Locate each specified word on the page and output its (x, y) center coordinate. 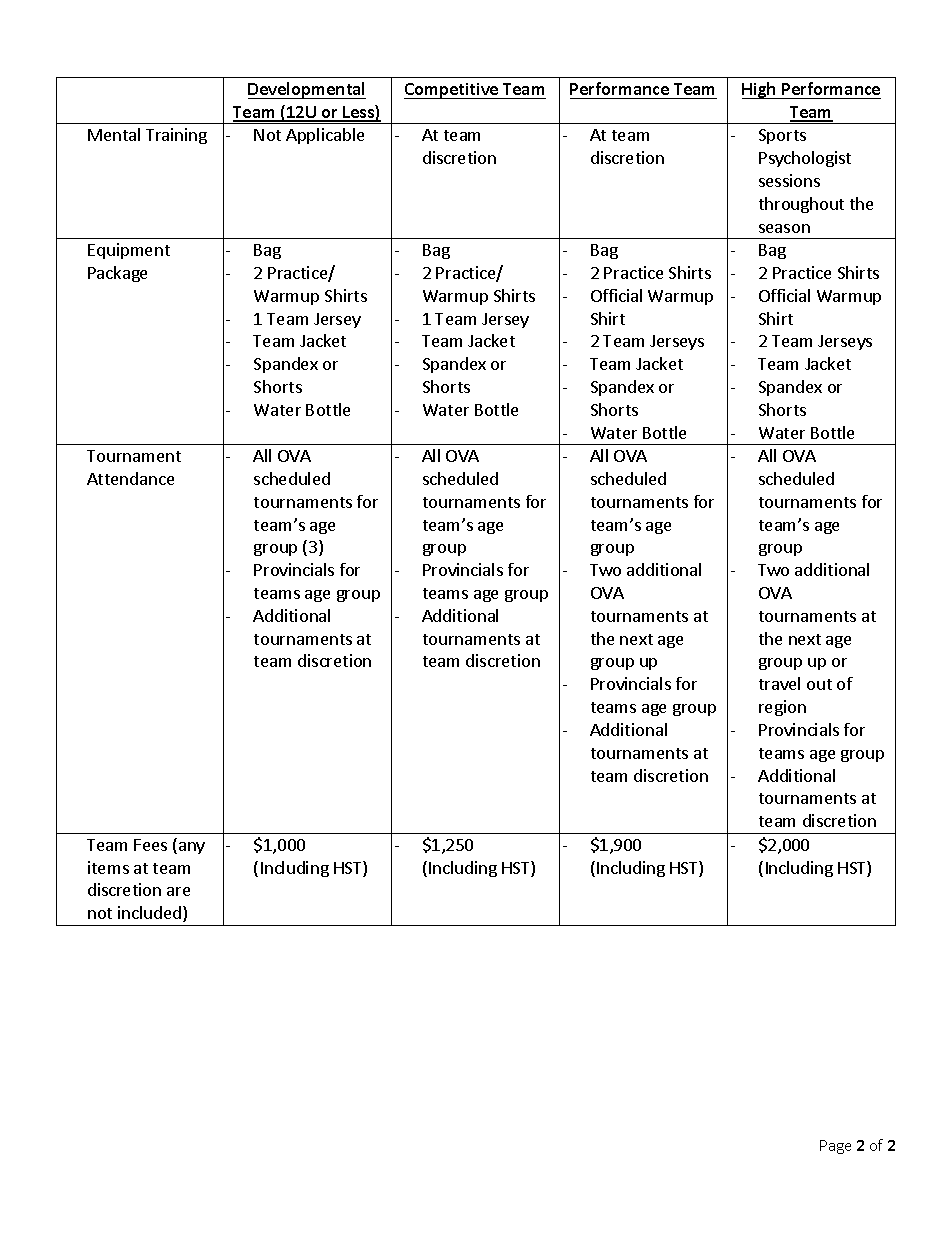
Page (835, 1147)
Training (176, 136)
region (782, 708)
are (178, 891)
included (149, 912)
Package (117, 274)
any (190, 848)
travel (779, 683)
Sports (782, 136)
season (784, 228)
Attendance (130, 478)
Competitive (452, 91)
